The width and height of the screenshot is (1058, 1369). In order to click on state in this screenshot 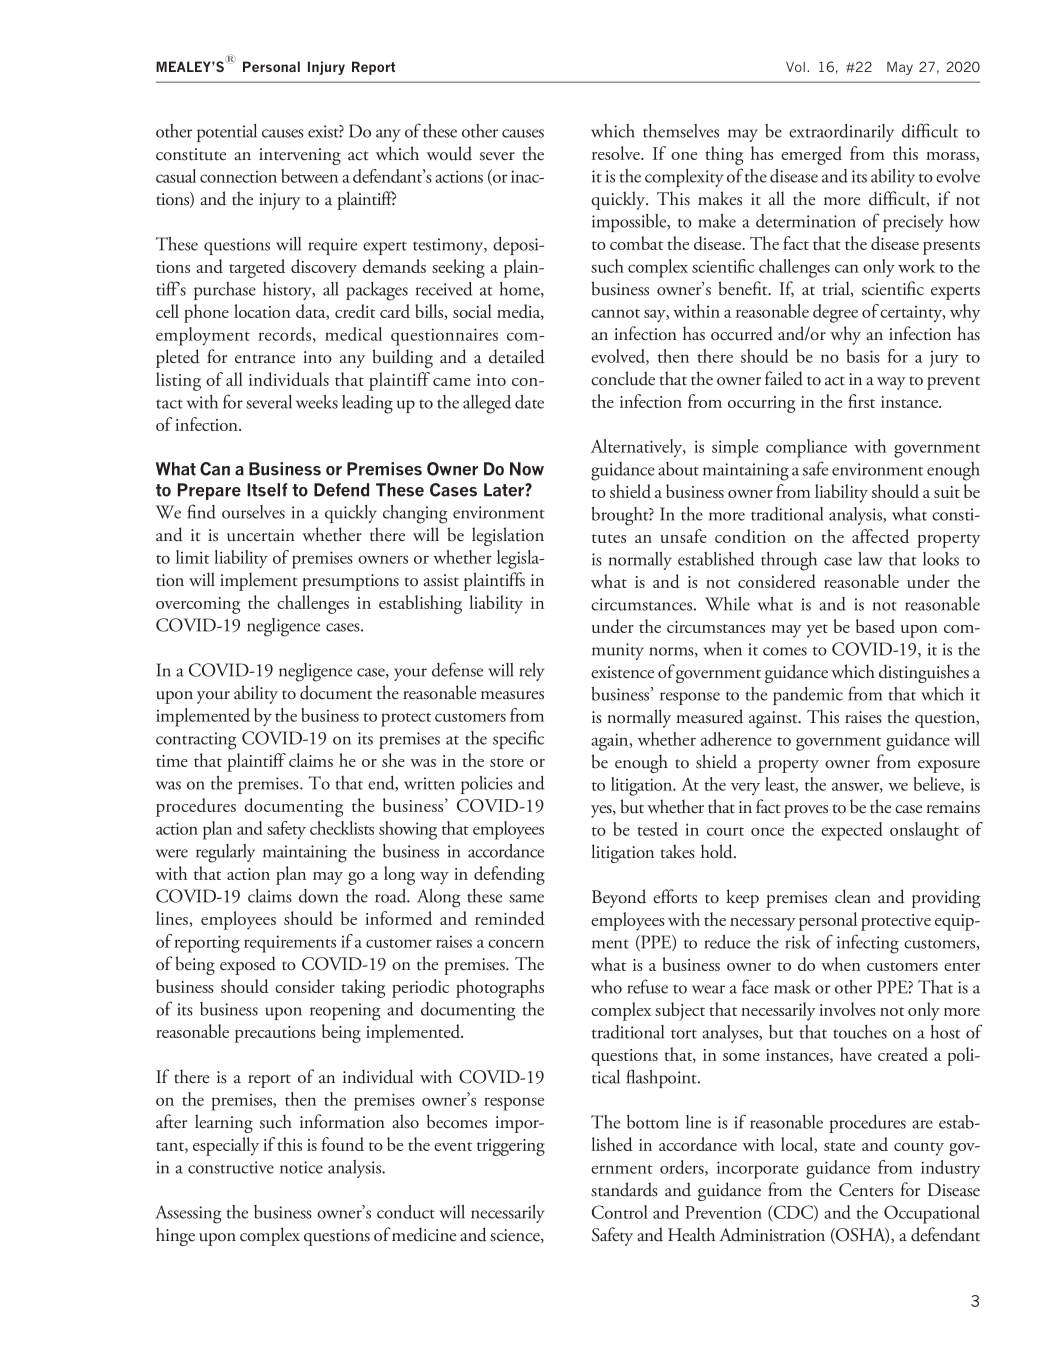, I will do `click(839, 1146)`.
